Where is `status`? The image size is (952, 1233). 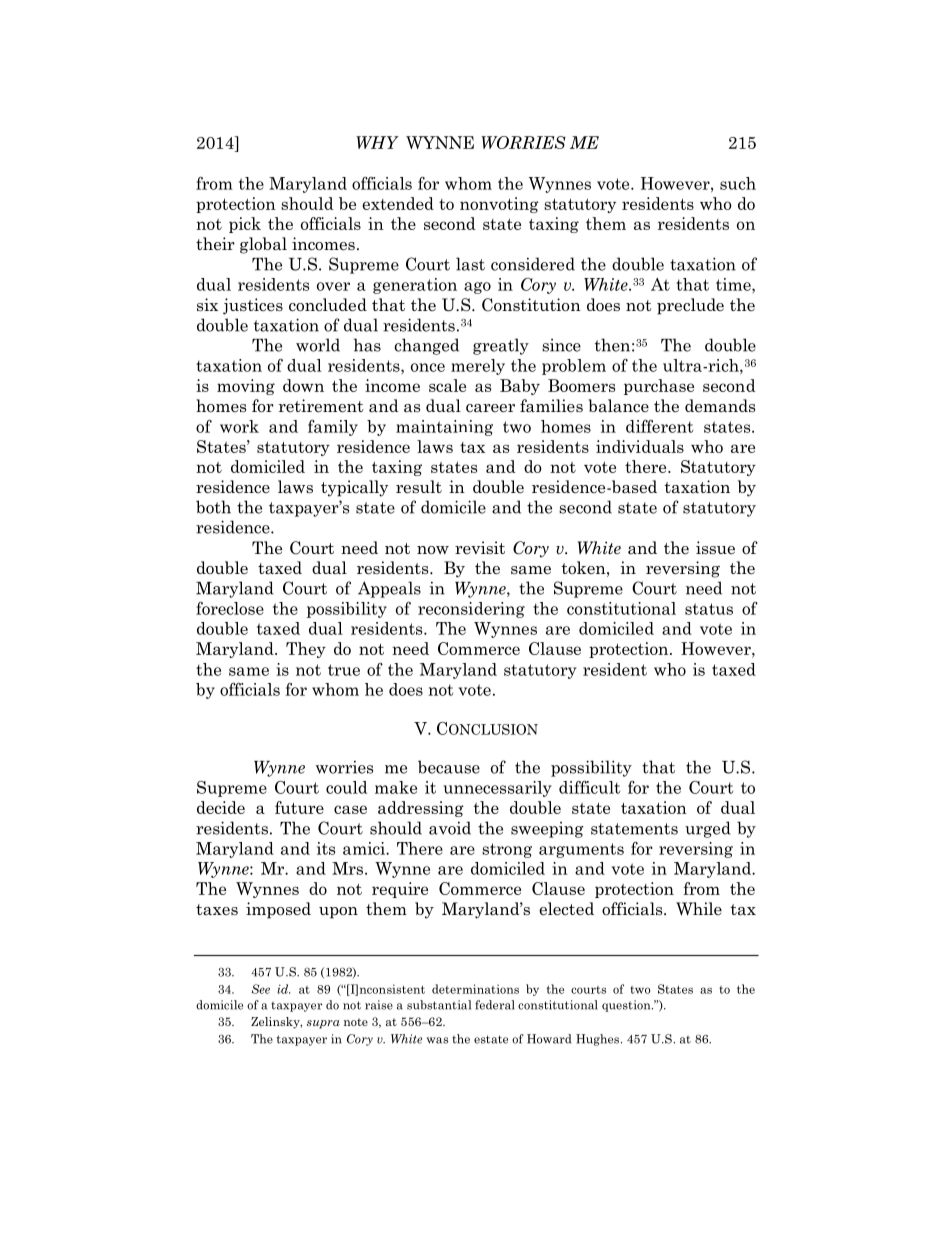
status is located at coordinates (709, 609).
